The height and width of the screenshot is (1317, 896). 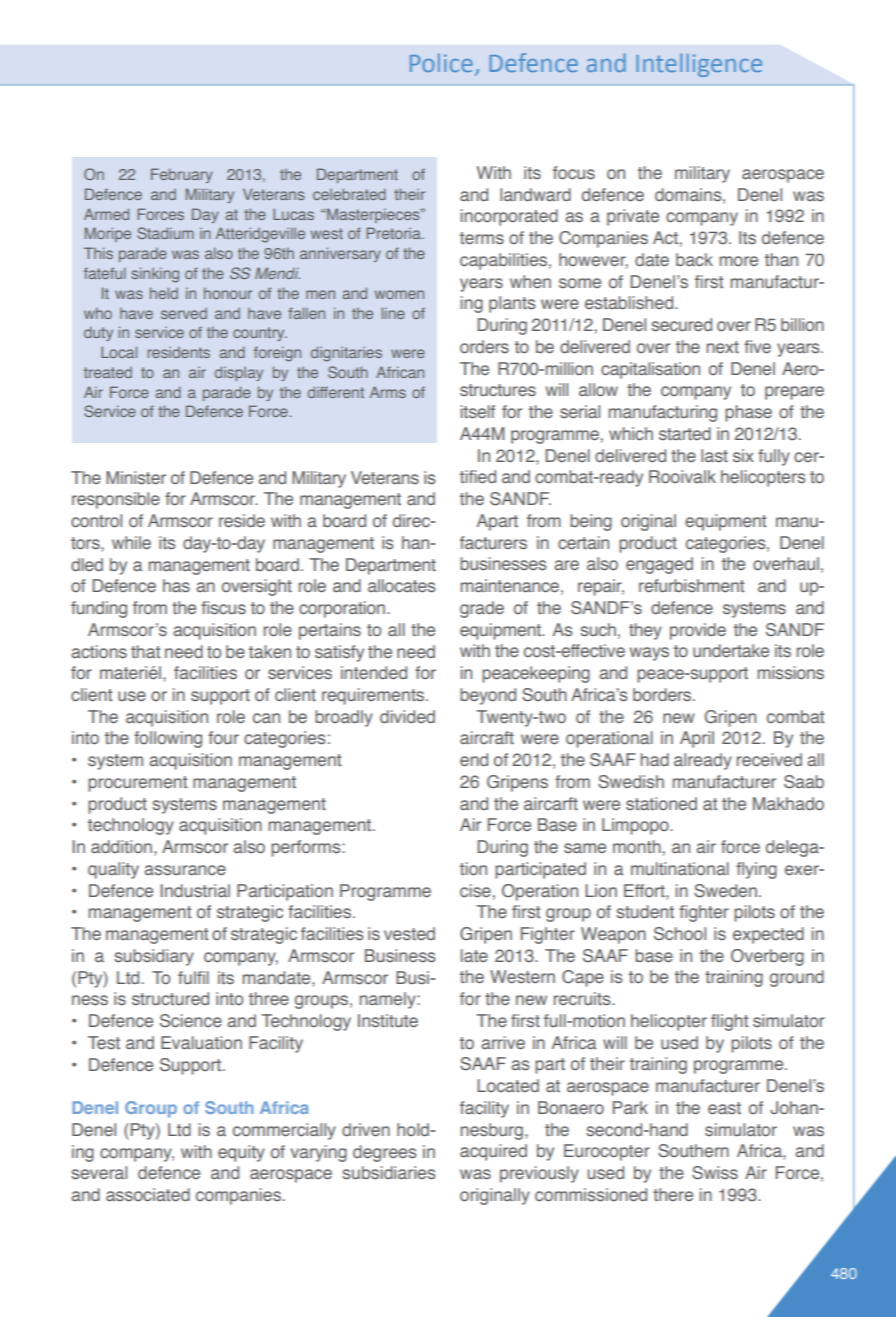 I want to click on itself, so click(x=478, y=411).
